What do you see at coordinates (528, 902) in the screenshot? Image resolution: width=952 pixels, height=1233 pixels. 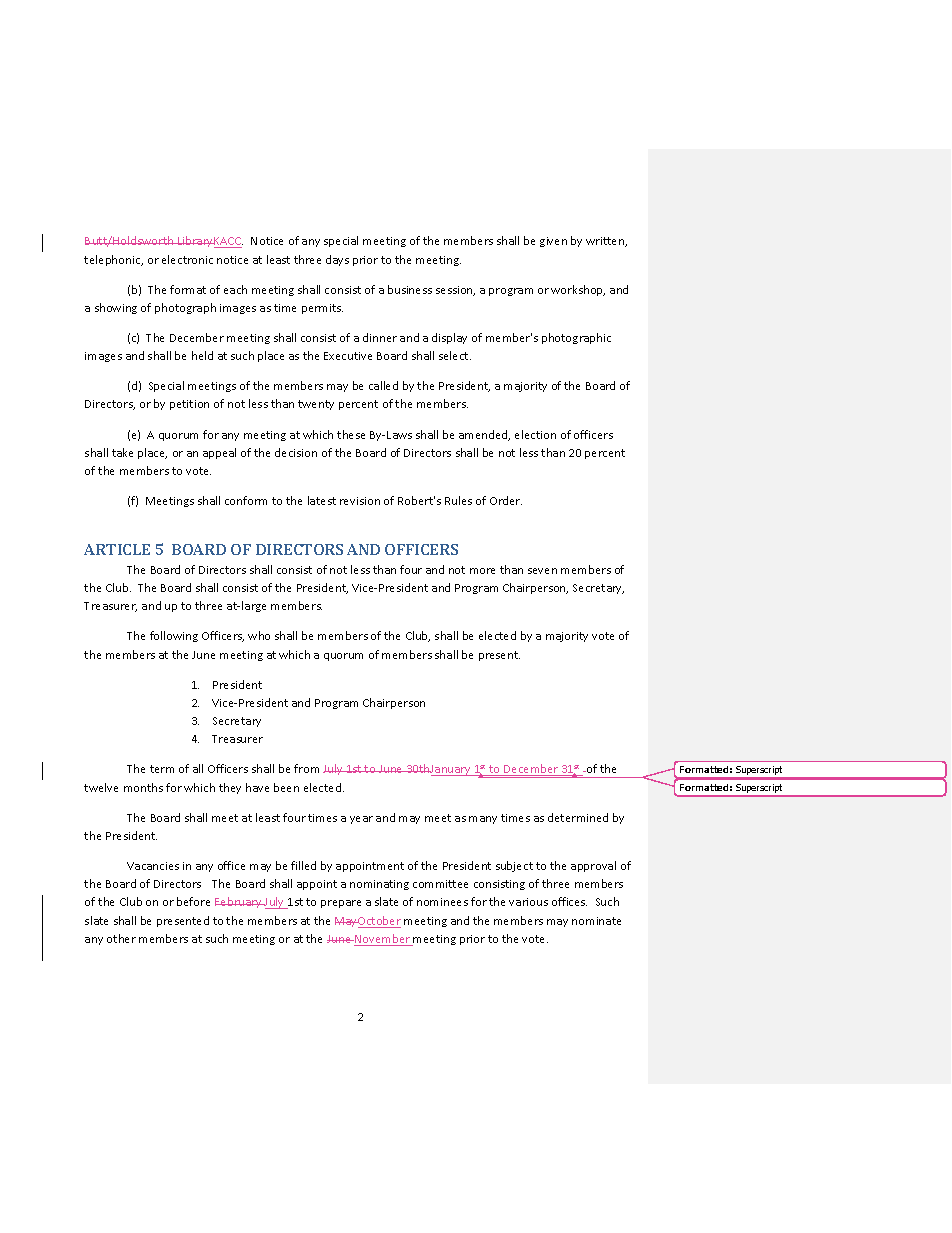 I see `various` at bounding box center [528, 902].
